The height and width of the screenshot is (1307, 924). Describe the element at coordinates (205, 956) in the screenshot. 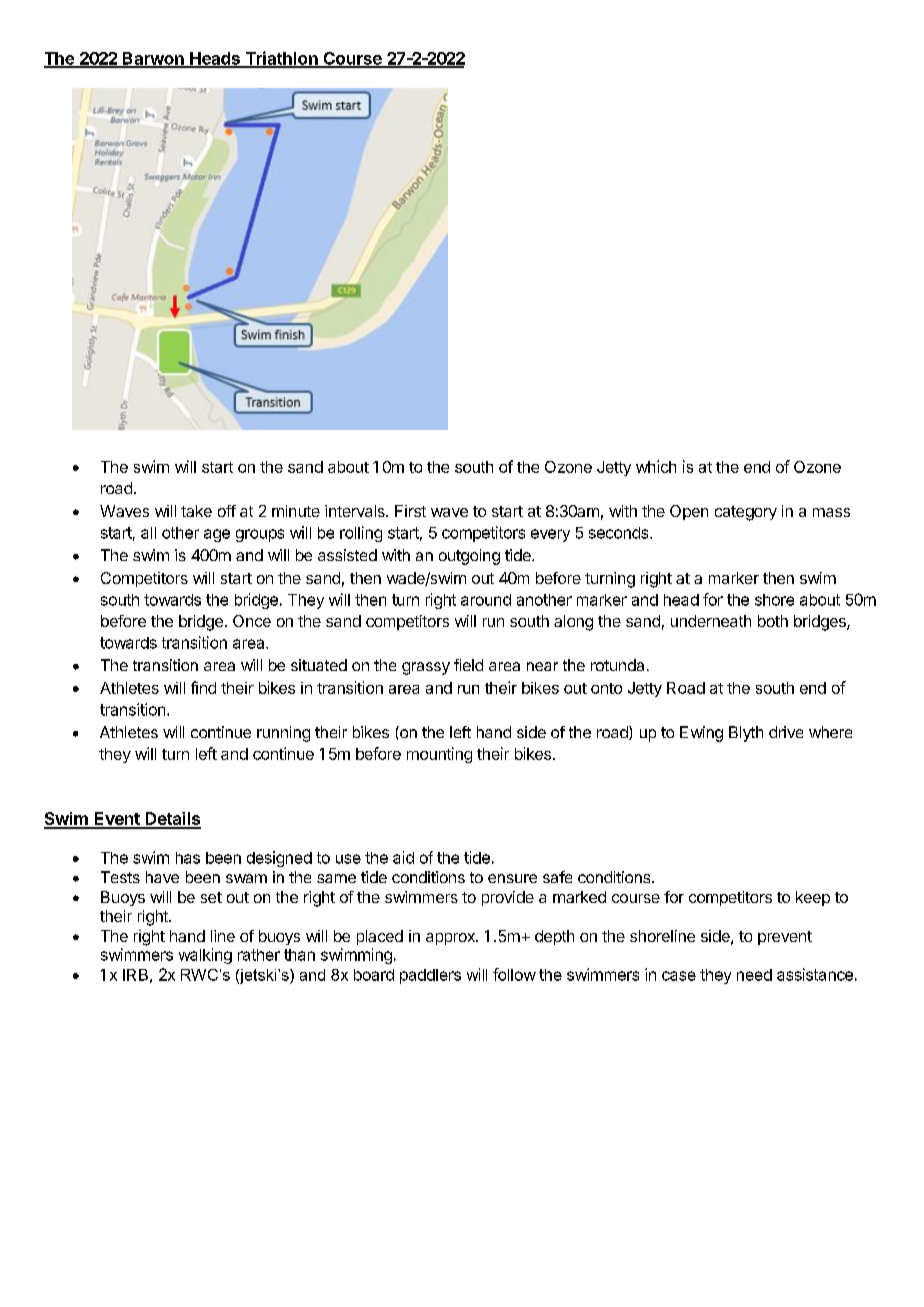

I see `walking` at that location.
